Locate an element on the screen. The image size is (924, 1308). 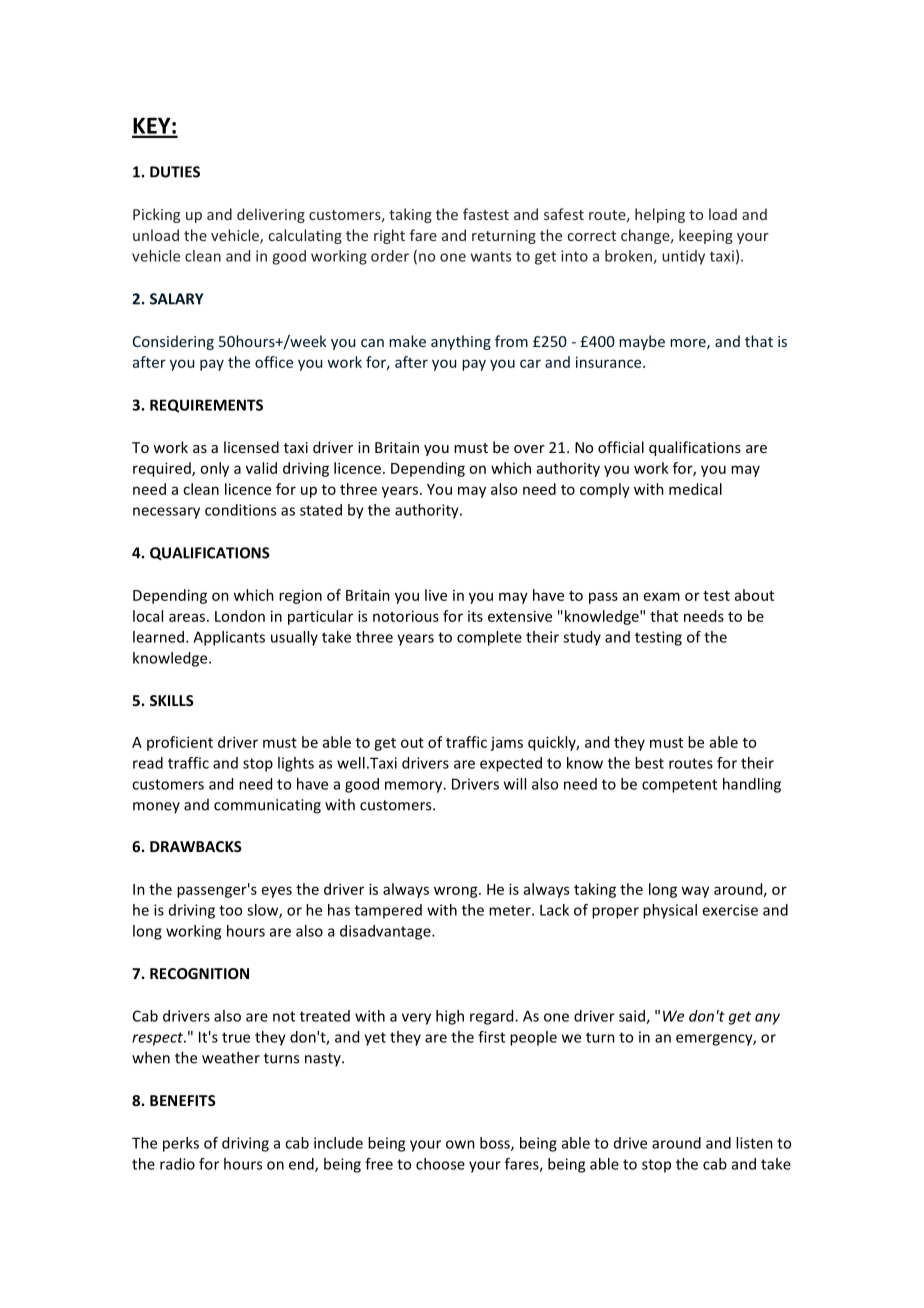
own is located at coordinates (460, 1144).
